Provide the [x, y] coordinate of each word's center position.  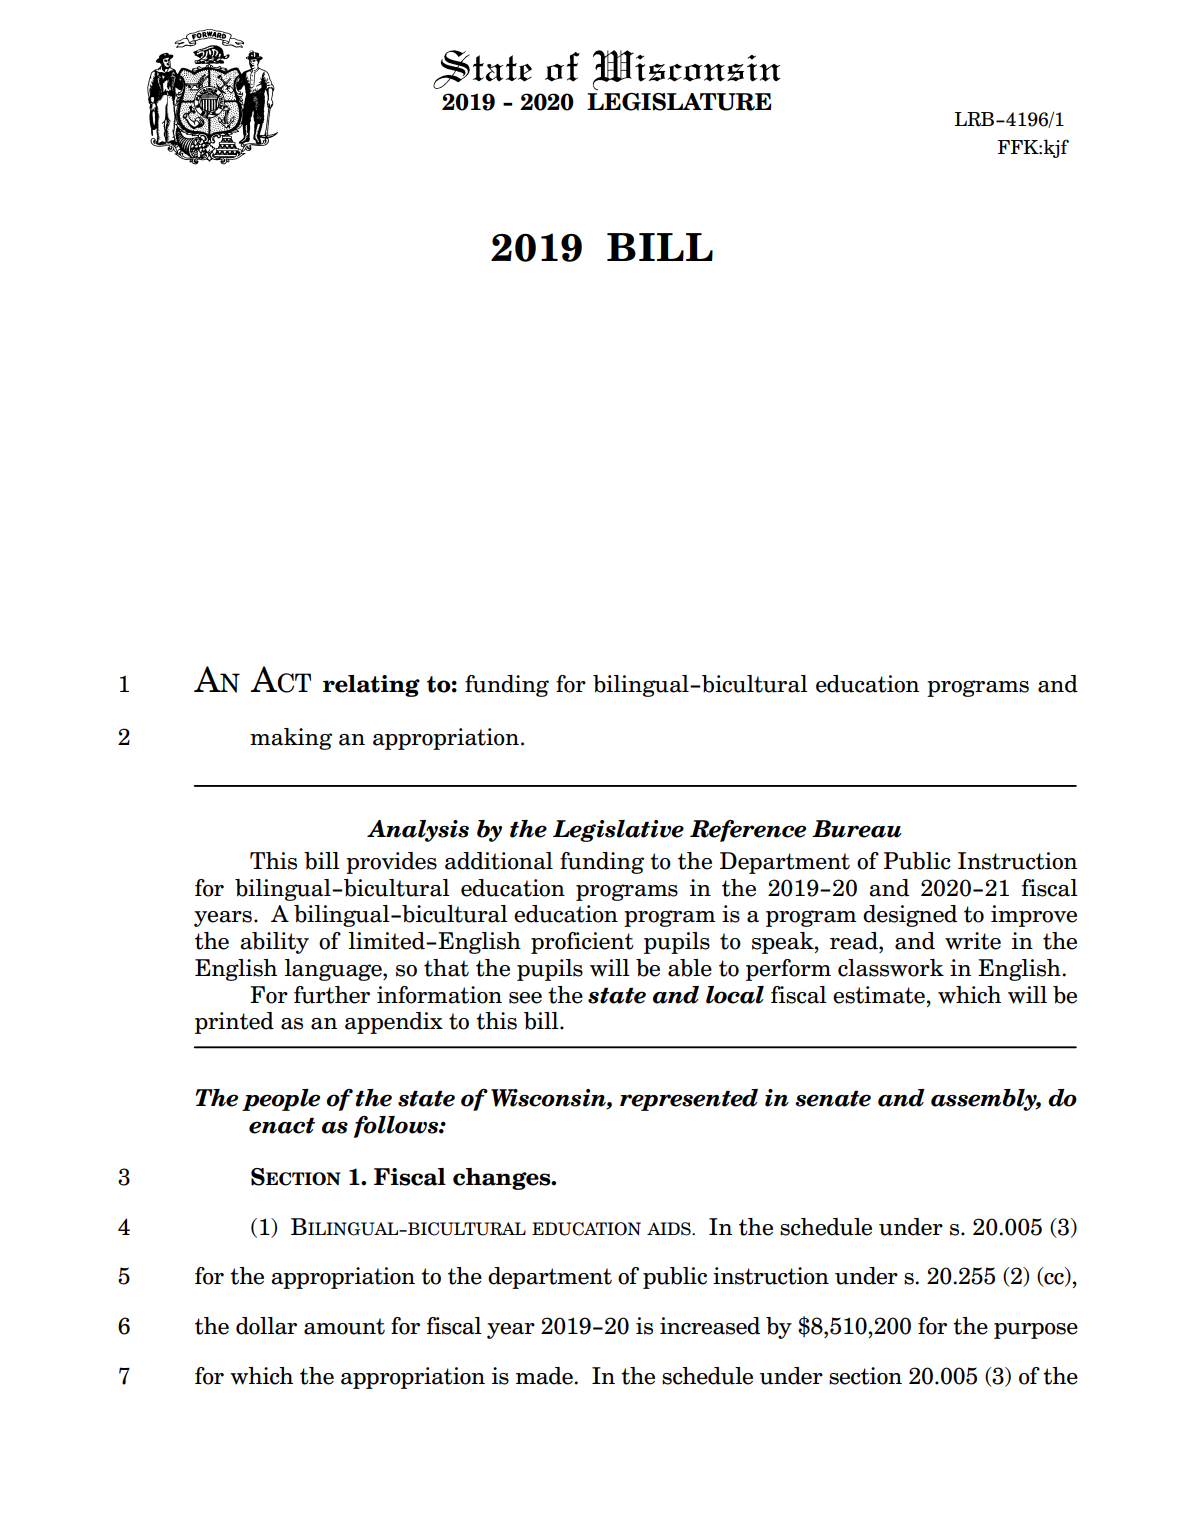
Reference [748, 831]
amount [344, 1326]
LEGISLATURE [679, 102]
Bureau [857, 829]
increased [710, 1326]
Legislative [618, 831]
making [291, 739]
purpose [1036, 1331]
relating [371, 686]
